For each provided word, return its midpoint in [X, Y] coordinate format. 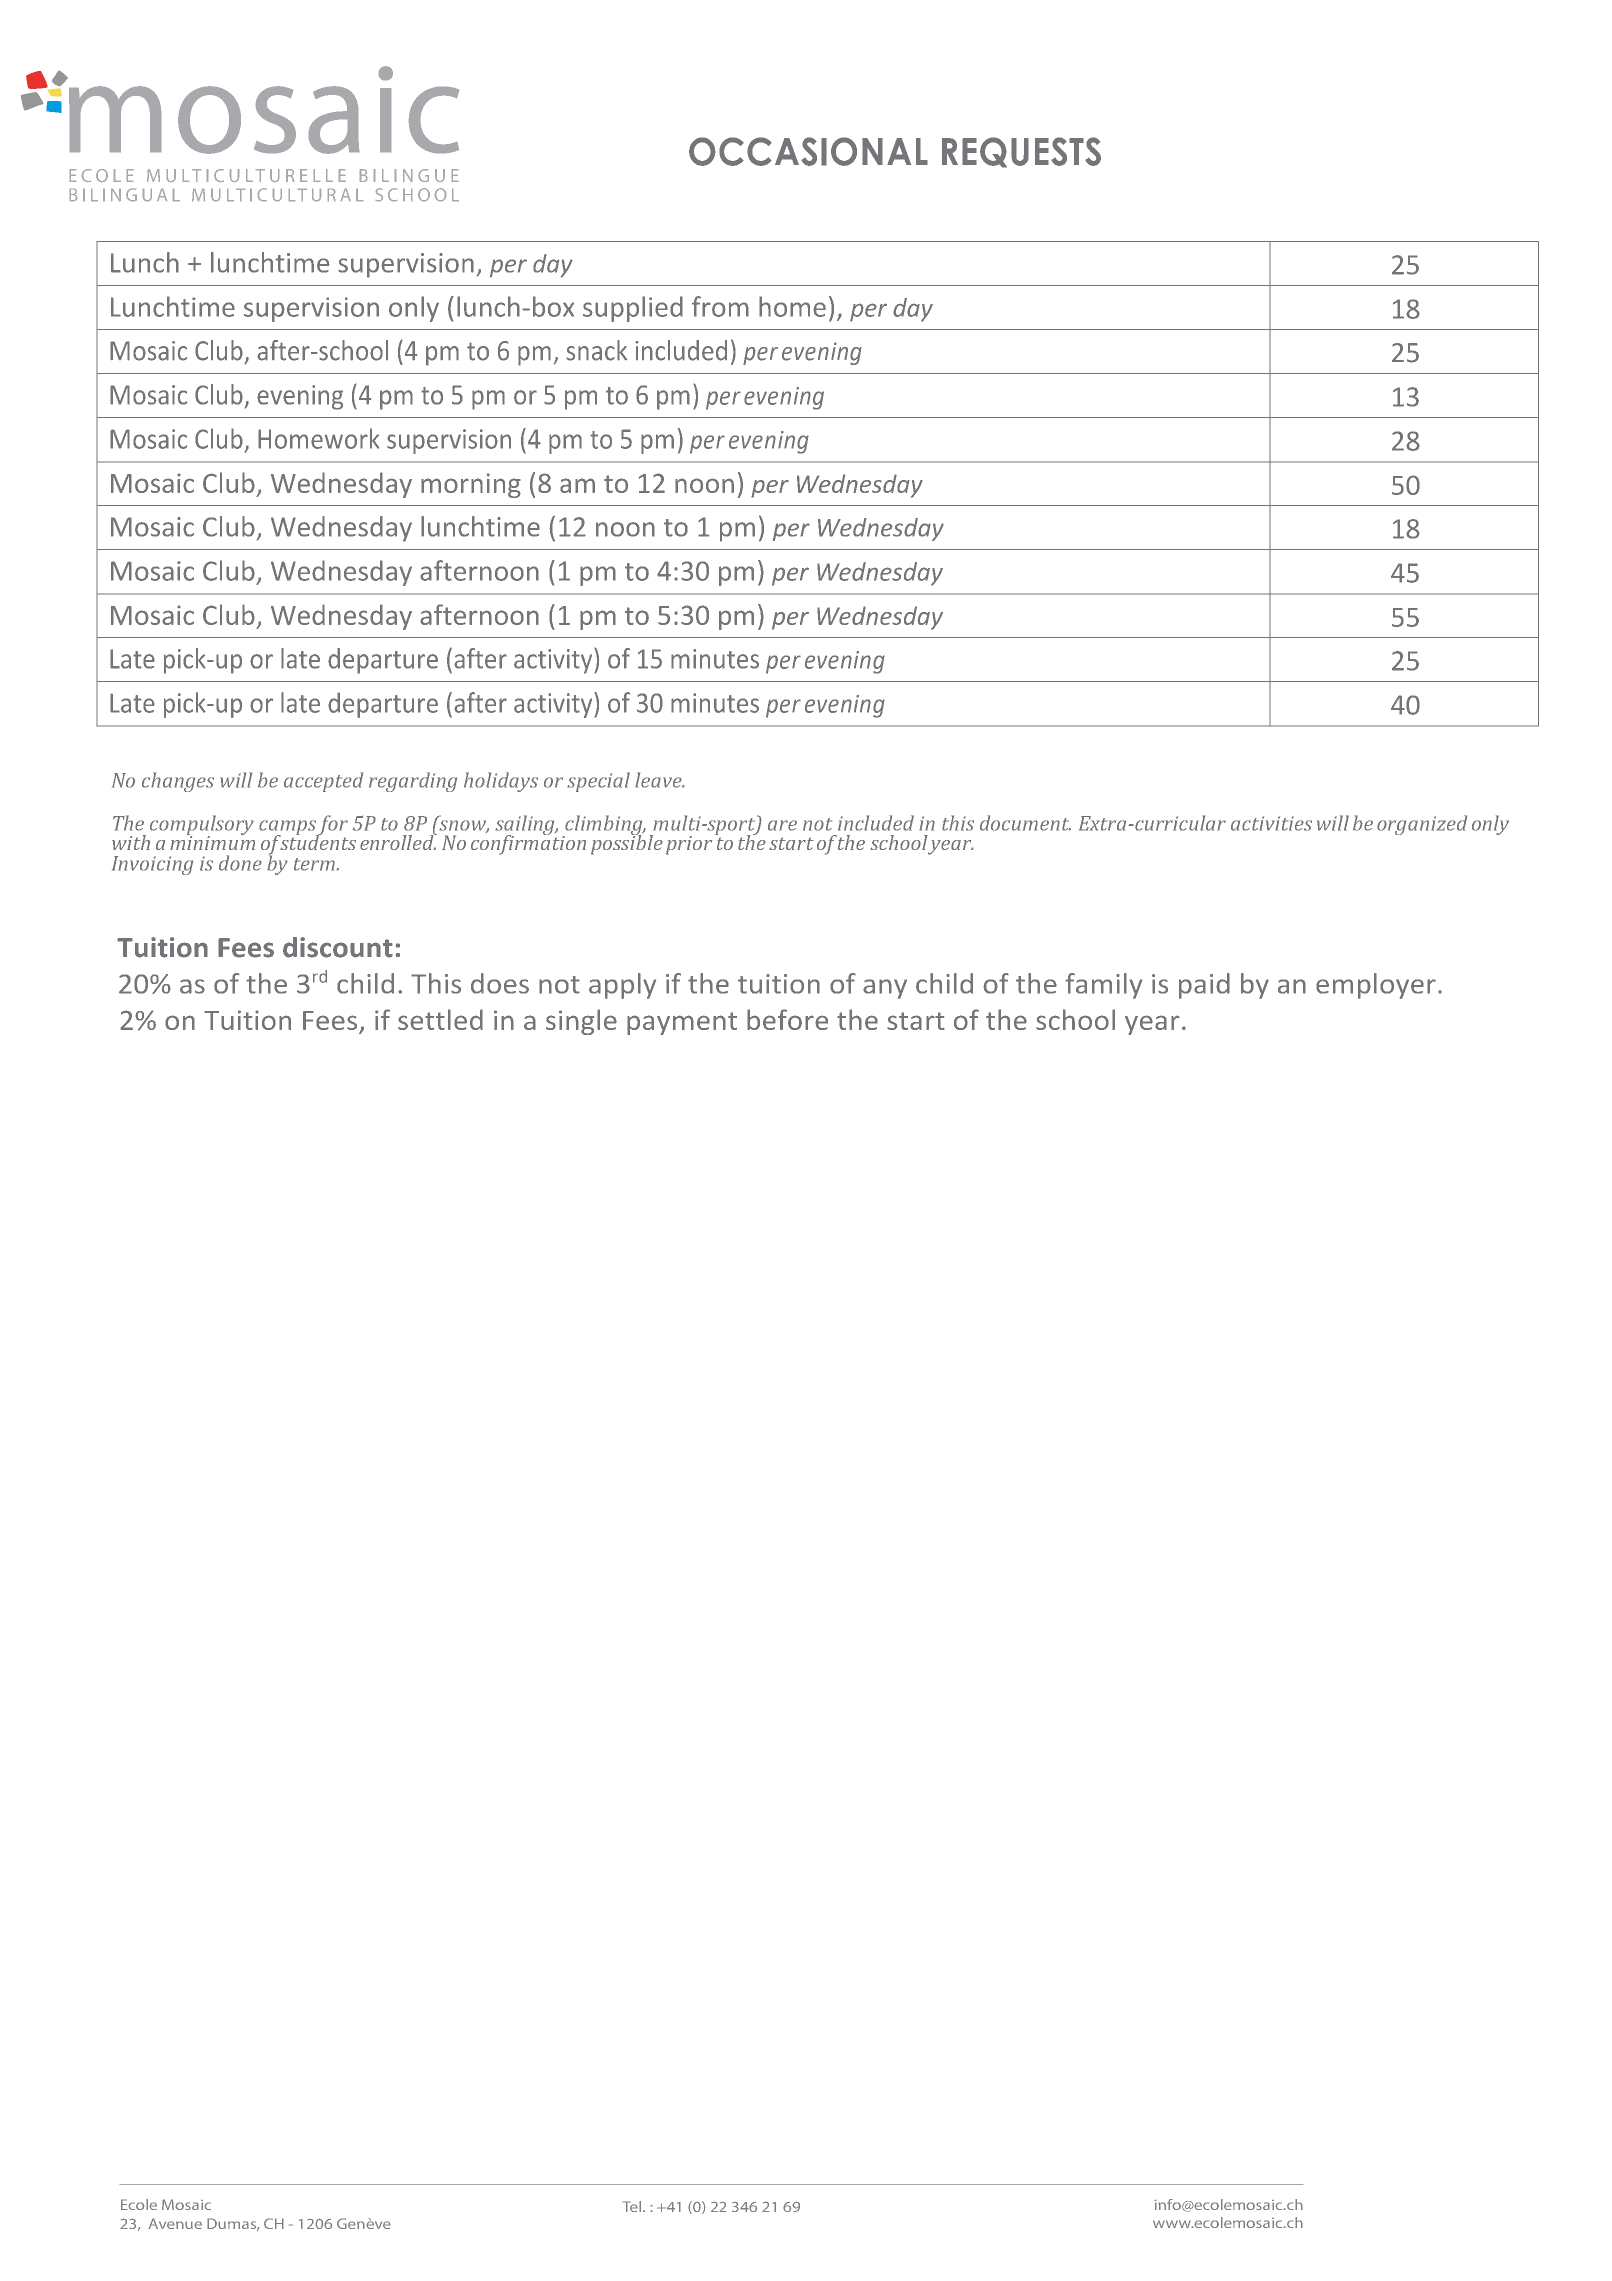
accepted [323, 782]
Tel [633, 2206]
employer [1376, 986]
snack [596, 350]
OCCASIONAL [808, 151]
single [581, 1022]
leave [659, 780]
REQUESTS [1021, 152]
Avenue [175, 2223]
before [787, 1019]
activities [1271, 823]
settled [440, 1019]
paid [1204, 986]
